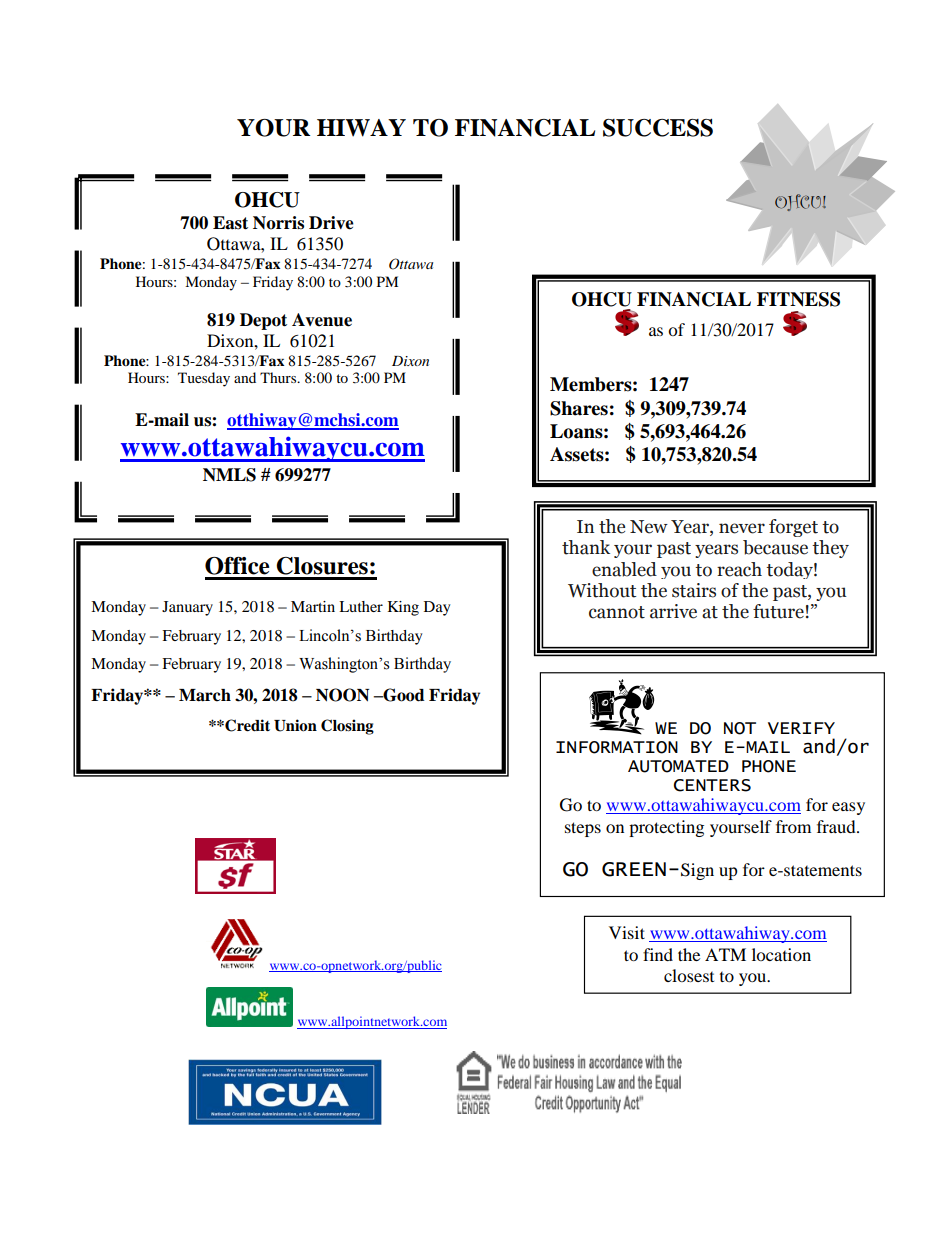 The height and width of the screenshot is (1233, 952). What do you see at coordinates (658, 128) in the screenshot?
I see `SUCCESS` at bounding box center [658, 128].
